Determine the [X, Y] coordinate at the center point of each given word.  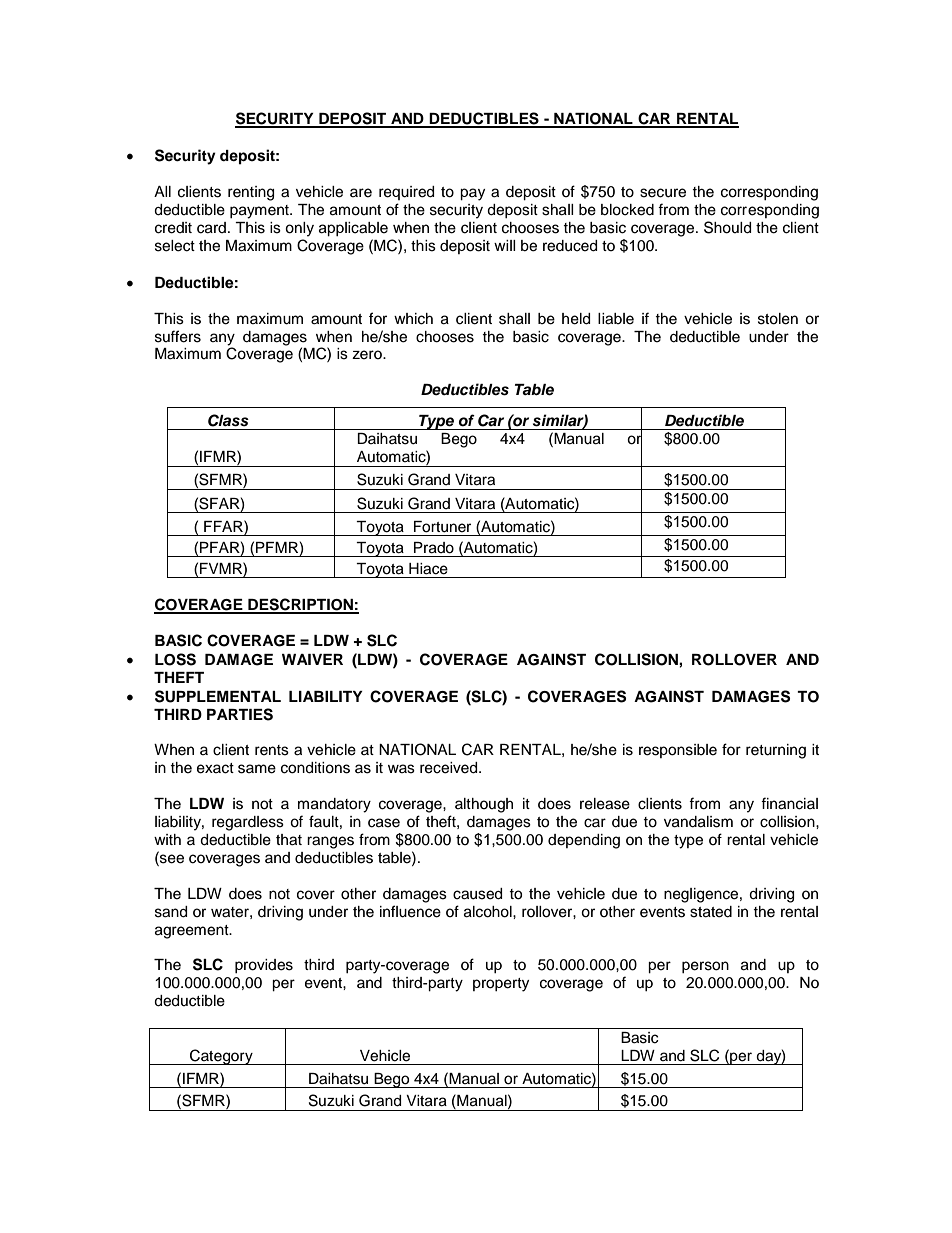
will [505, 245]
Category [221, 1057]
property [501, 985]
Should [727, 227]
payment [260, 212]
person [705, 967]
